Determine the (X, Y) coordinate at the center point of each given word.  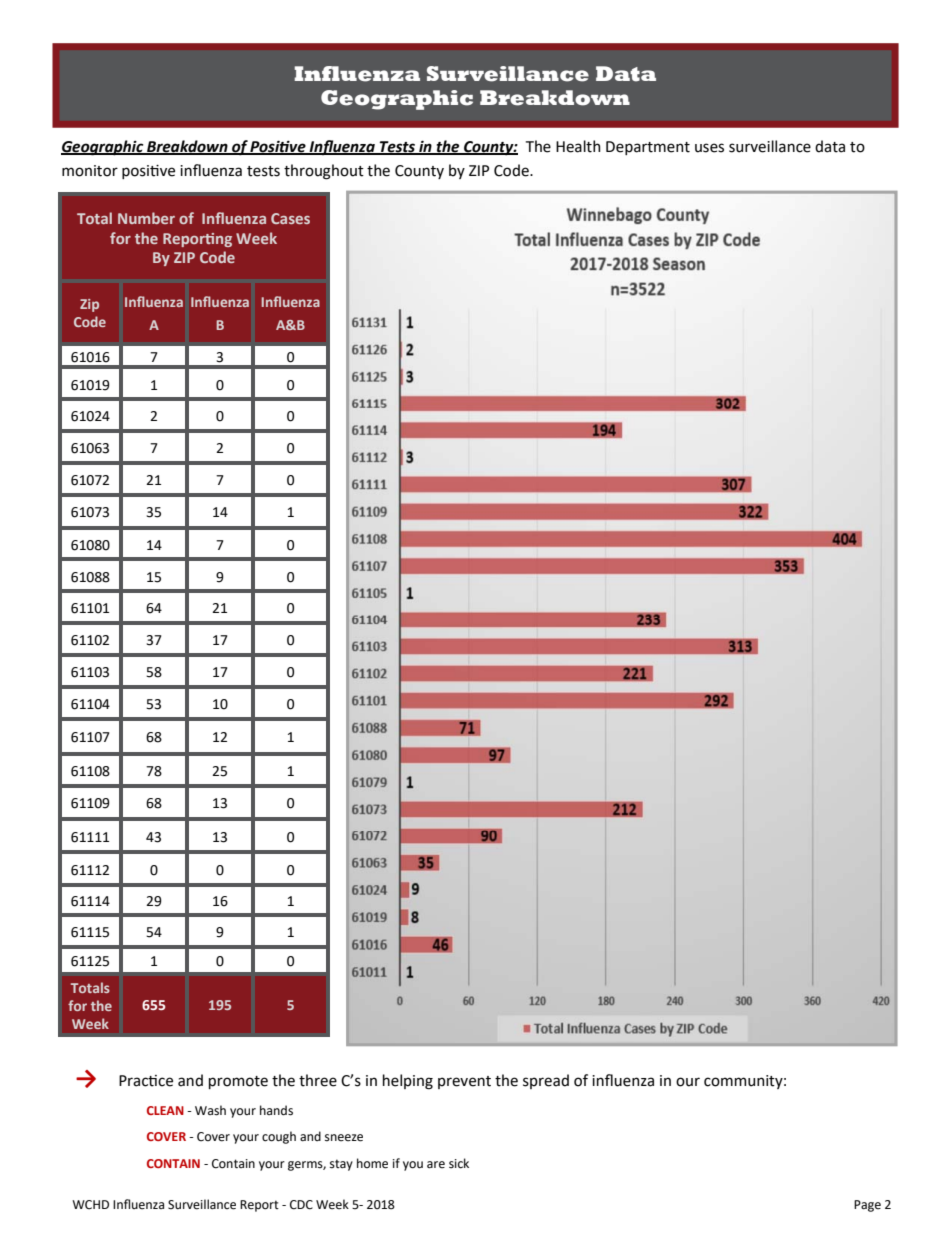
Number (146, 218)
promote (238, 1082)
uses (709, 148)
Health (578, 146)
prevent (464, 1082)
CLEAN (165, 1110)
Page (867, 1206)
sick (459, 1163)
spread (546, 1081)
